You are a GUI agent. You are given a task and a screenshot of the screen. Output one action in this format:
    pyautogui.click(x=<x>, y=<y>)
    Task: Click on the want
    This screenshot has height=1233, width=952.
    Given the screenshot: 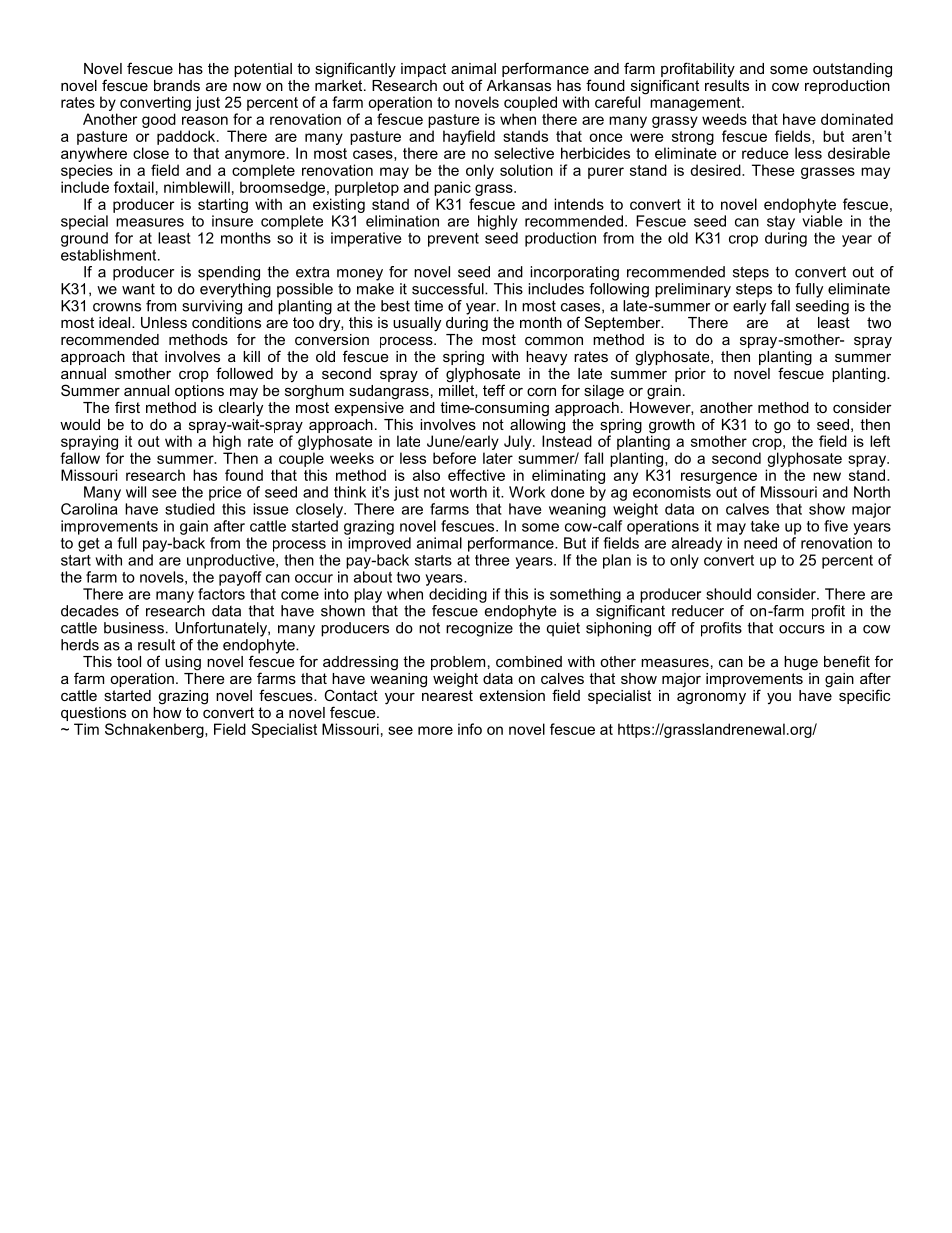 What is the action you would take?
    pyautogui.click(x=138, y=289)
